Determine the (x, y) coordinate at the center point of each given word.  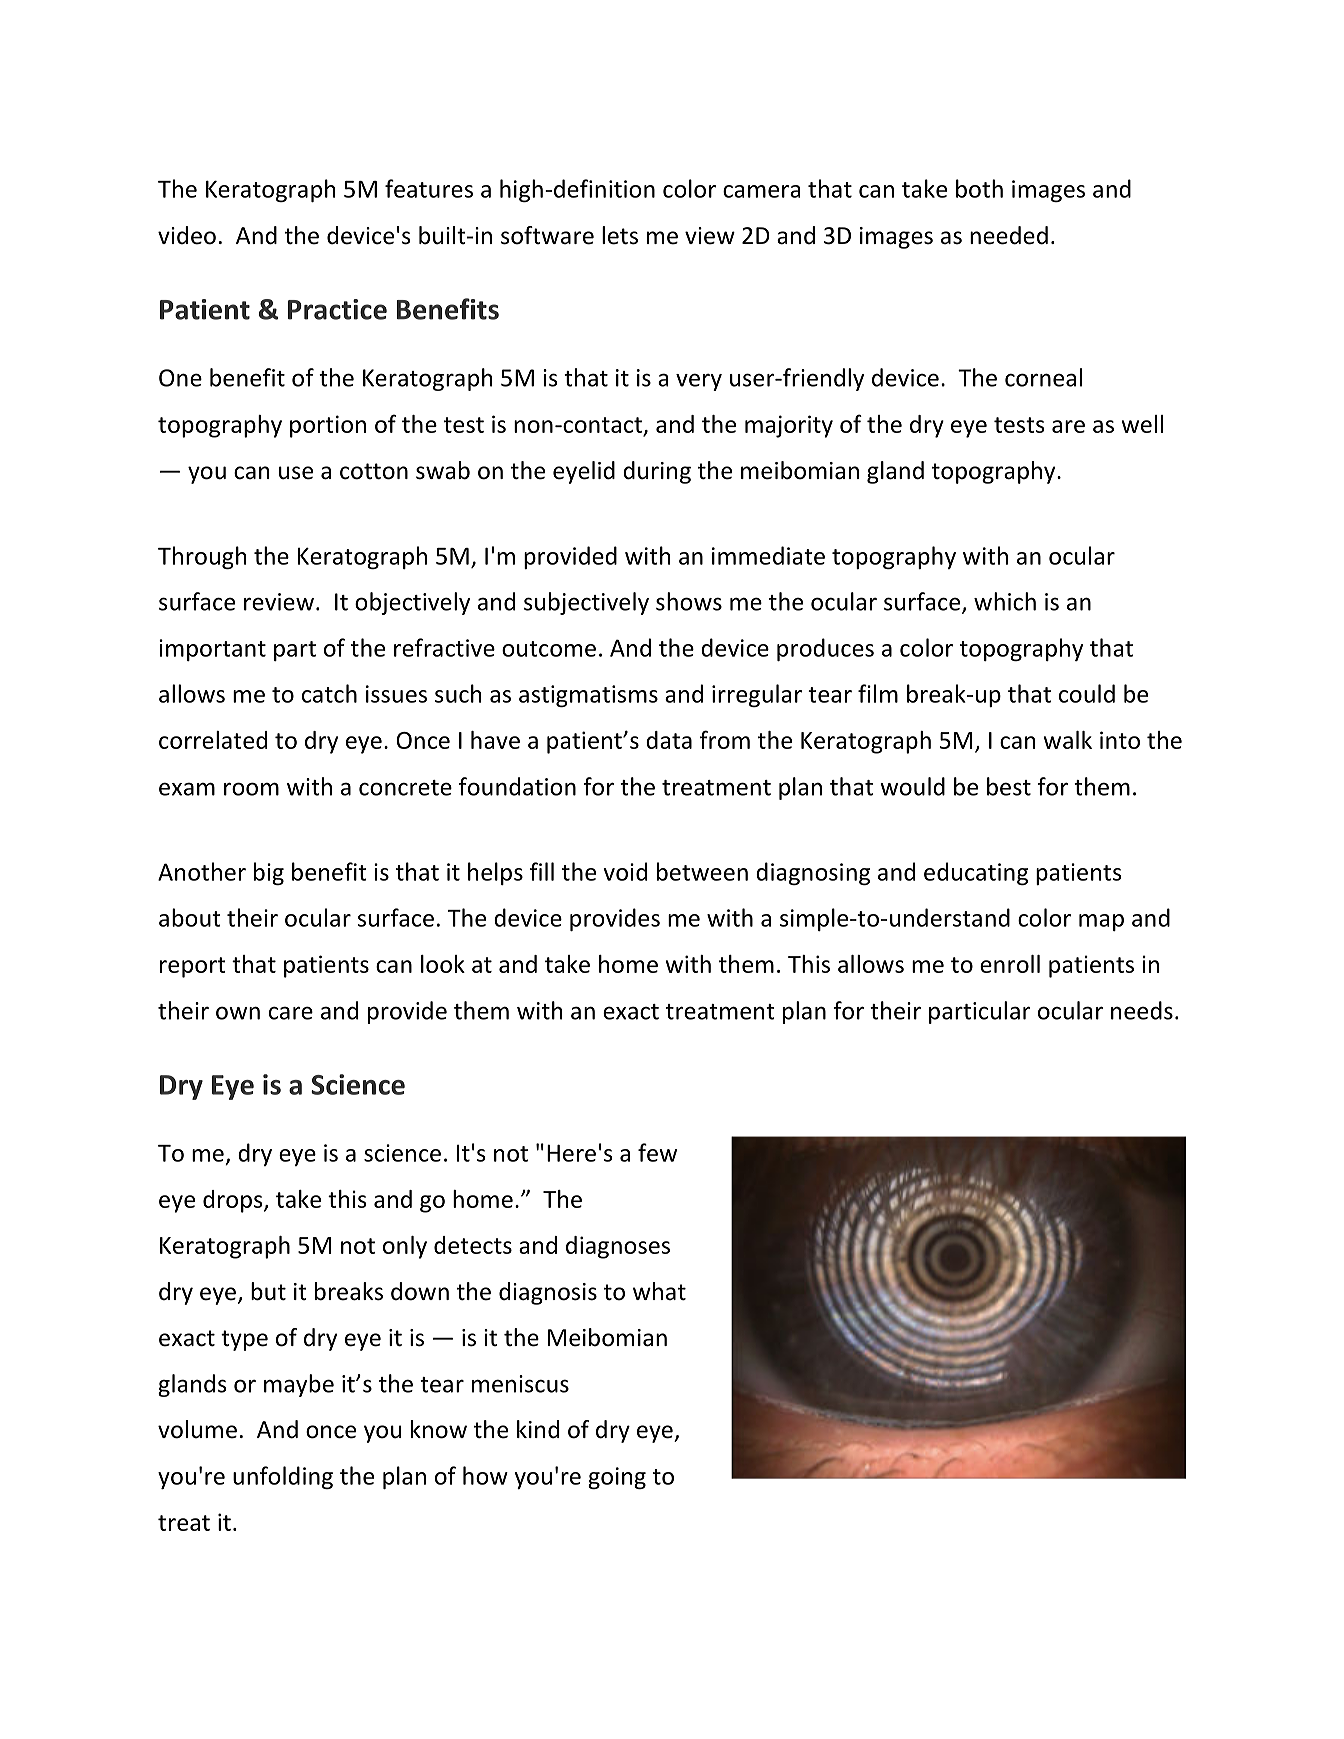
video (187, 235)
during (657, 472)
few (657, 1152)
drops (234, 1201)
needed (1009, 235)
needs (1142, 1010)
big (269, 873)
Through (202, 557)
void (625, 871)
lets (620, 235)
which (1005, 601)
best (1009, 786)
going (617, 1478)
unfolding (283, 1477)
